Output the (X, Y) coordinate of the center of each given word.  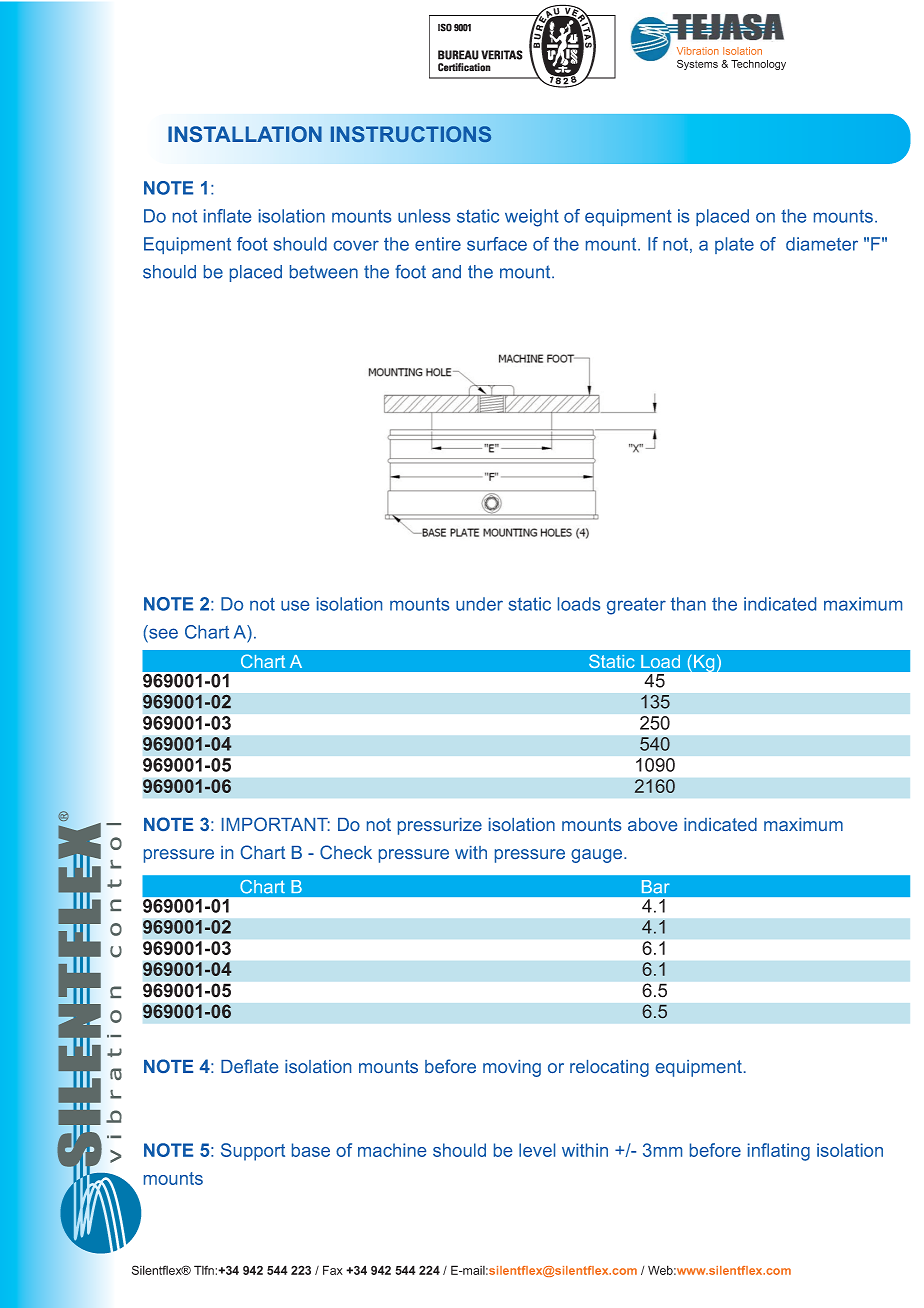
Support (253, 1152)
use (295, 605)
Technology (758, 65)
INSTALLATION (245, 134)
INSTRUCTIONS (411, 134)
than (688, 604)
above (652, 824)
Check (346, 852)
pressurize (440, 826)
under (479, 604)
